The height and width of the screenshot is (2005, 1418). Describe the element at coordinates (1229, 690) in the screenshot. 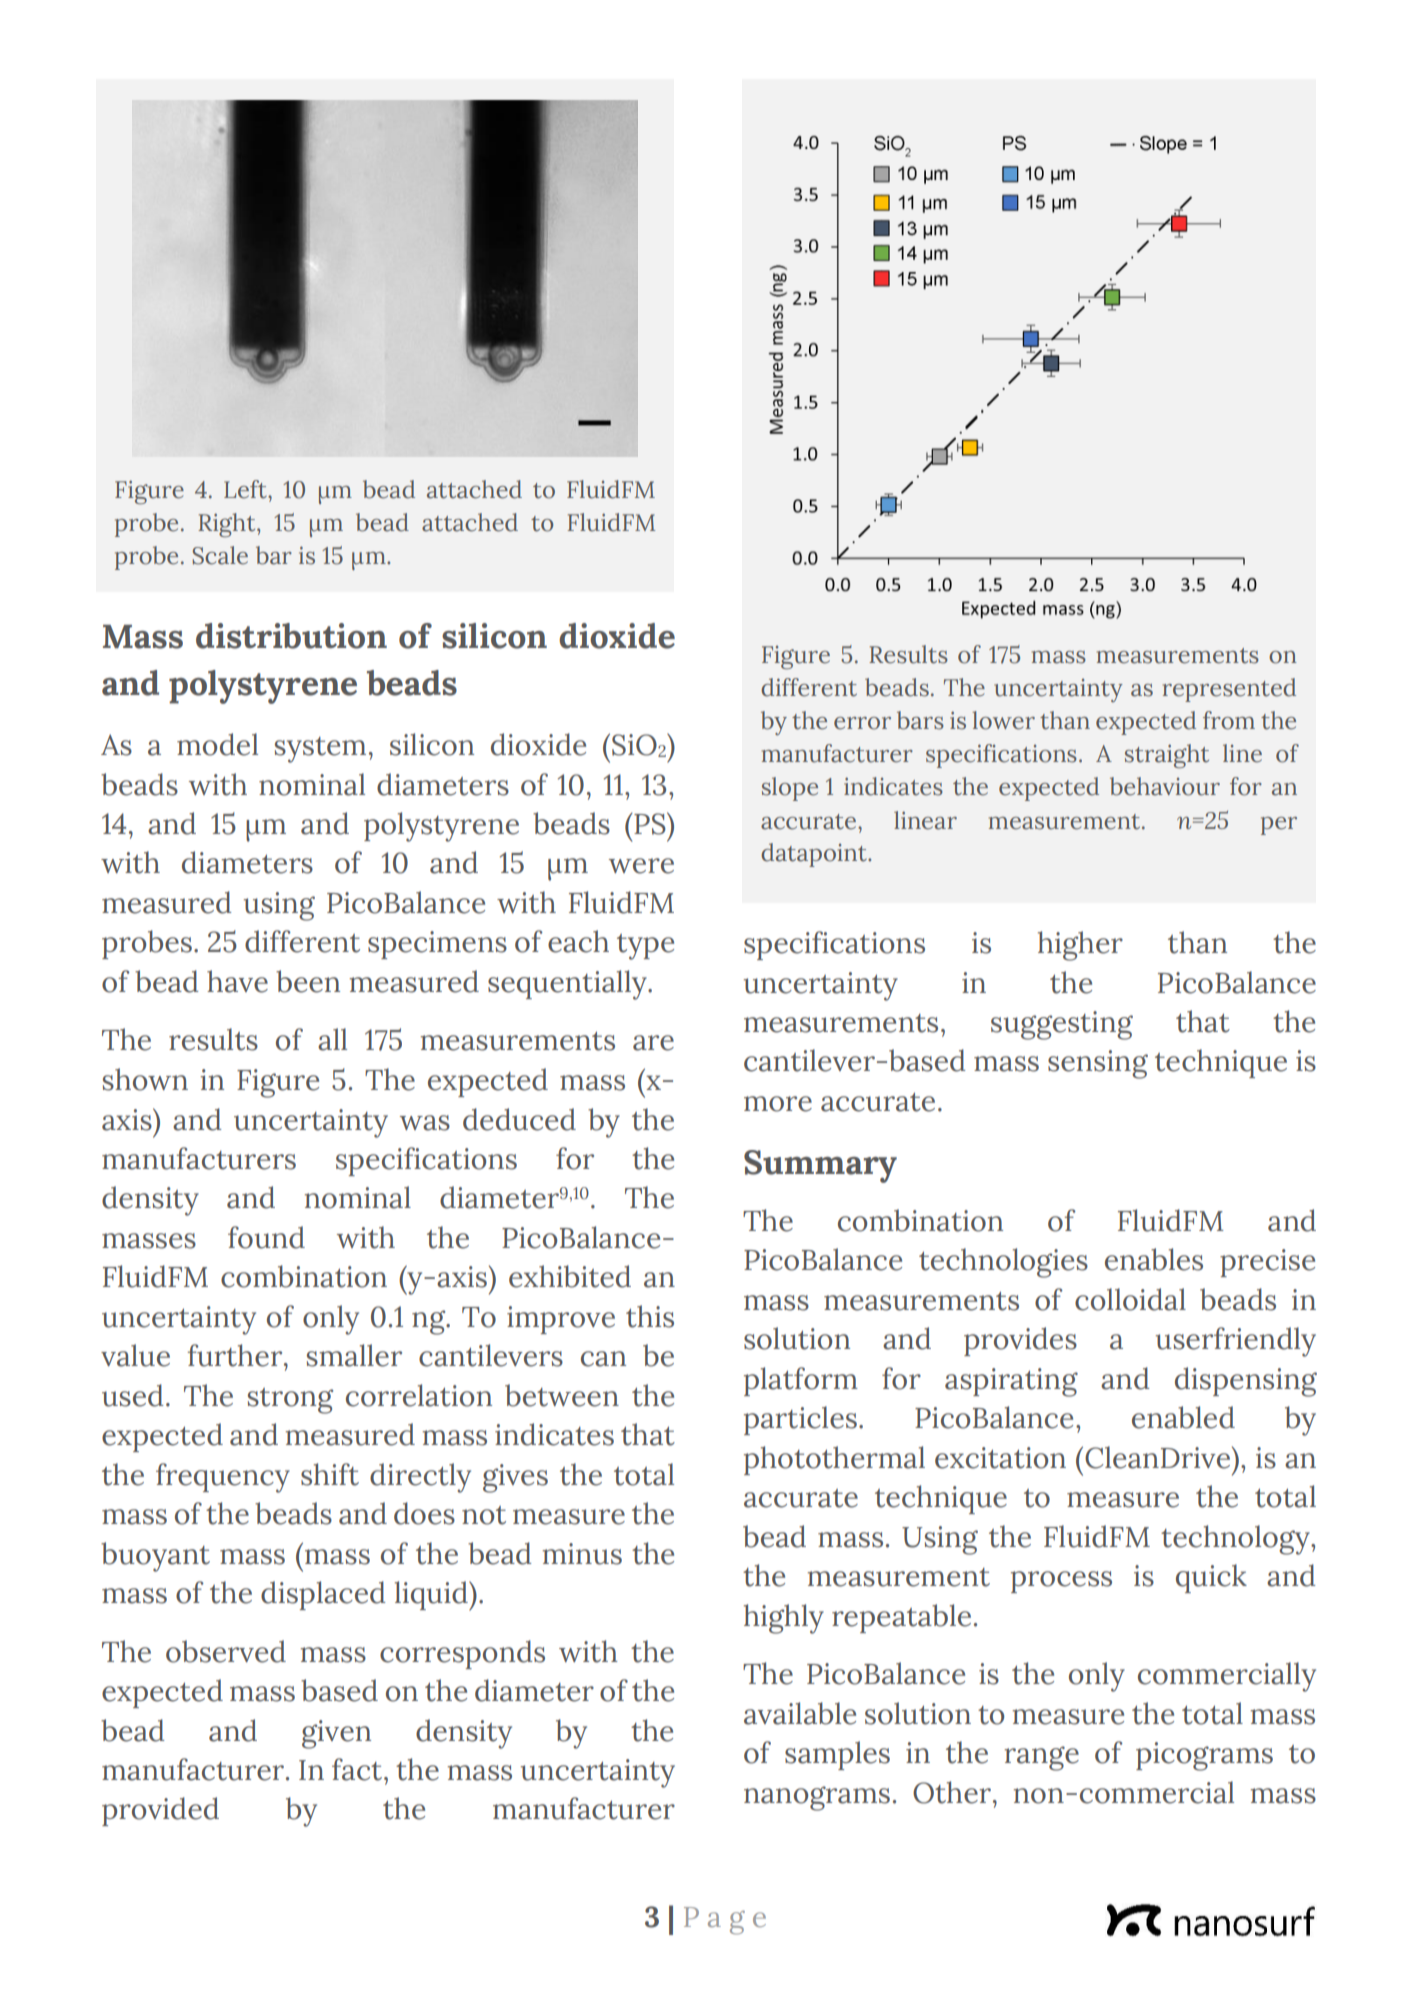

I see `represented` at that location.
